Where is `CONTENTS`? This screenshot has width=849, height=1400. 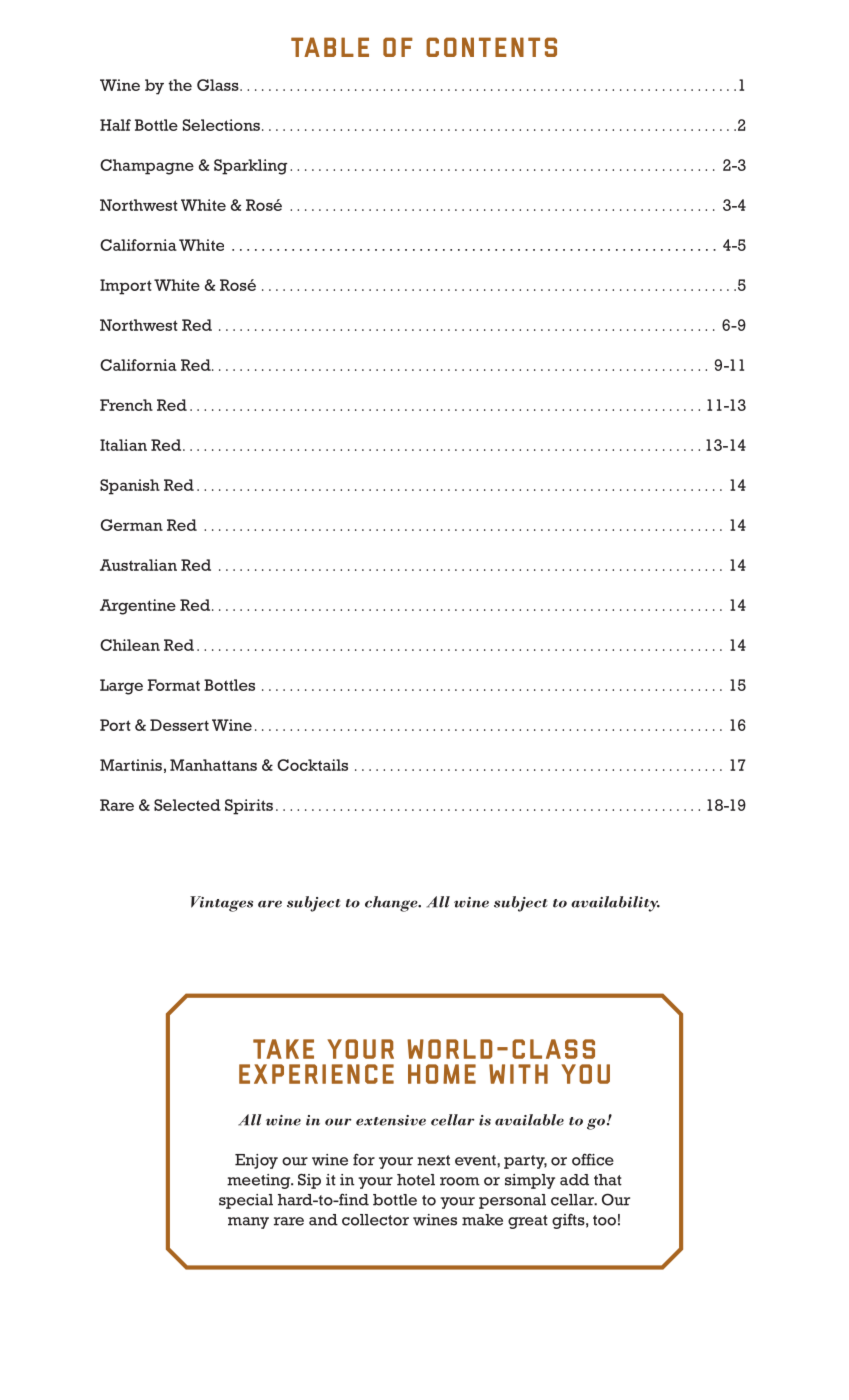
CONTENTS is located at coordinates (491, 47).
